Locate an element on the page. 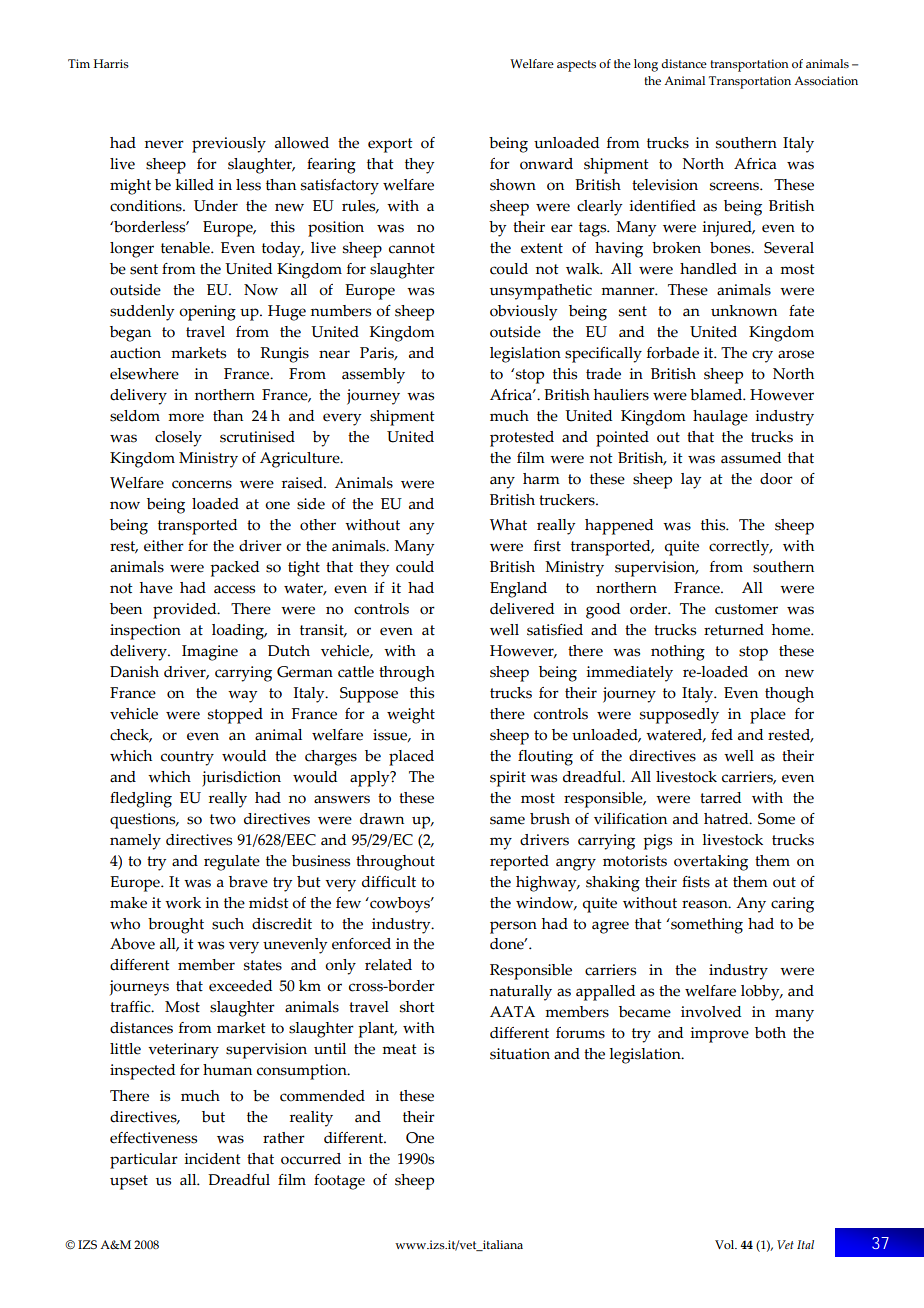 The width and height of the page is (924, 1308). effectiveness is located at coordinates (153, 1138).
